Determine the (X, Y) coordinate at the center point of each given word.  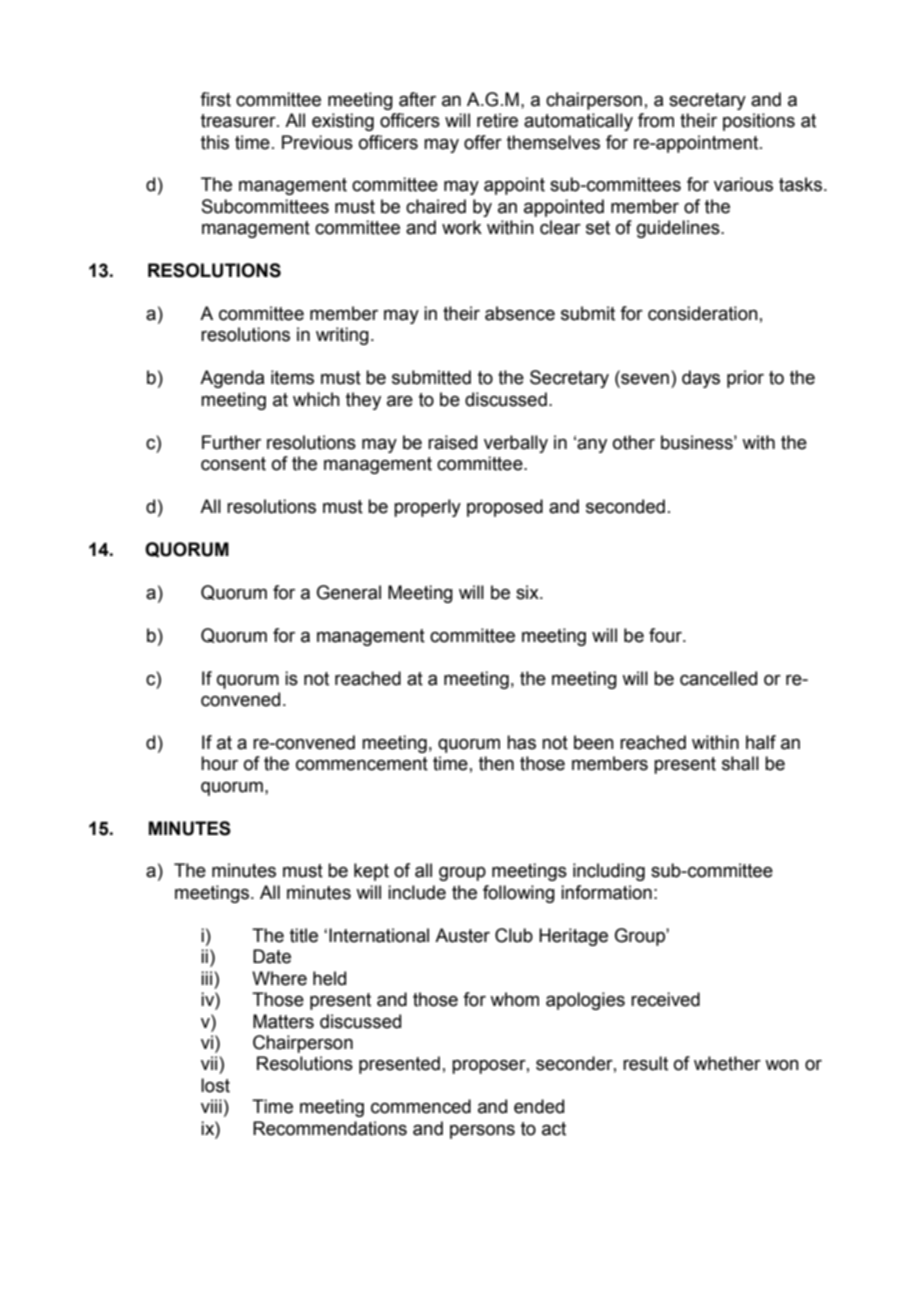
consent (233, 464)
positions (759, 122)
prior (745, 379)
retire (497, 120)
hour (219, 763)
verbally (516, 444)
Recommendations (330, 1128)
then (496, 763)
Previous (317, 142)
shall (740, 763)
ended (539, 1106)
